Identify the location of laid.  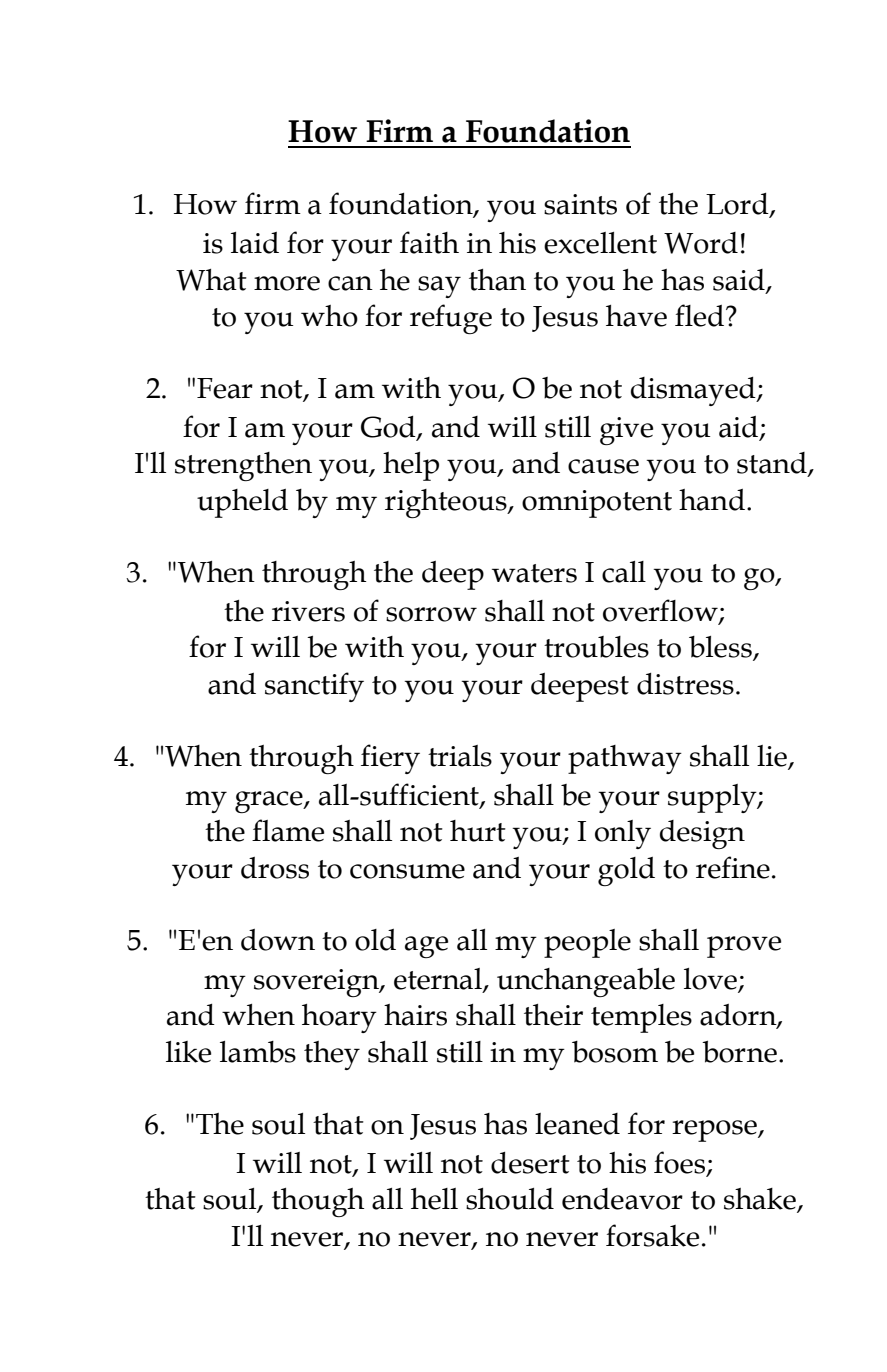
(255, 243).
